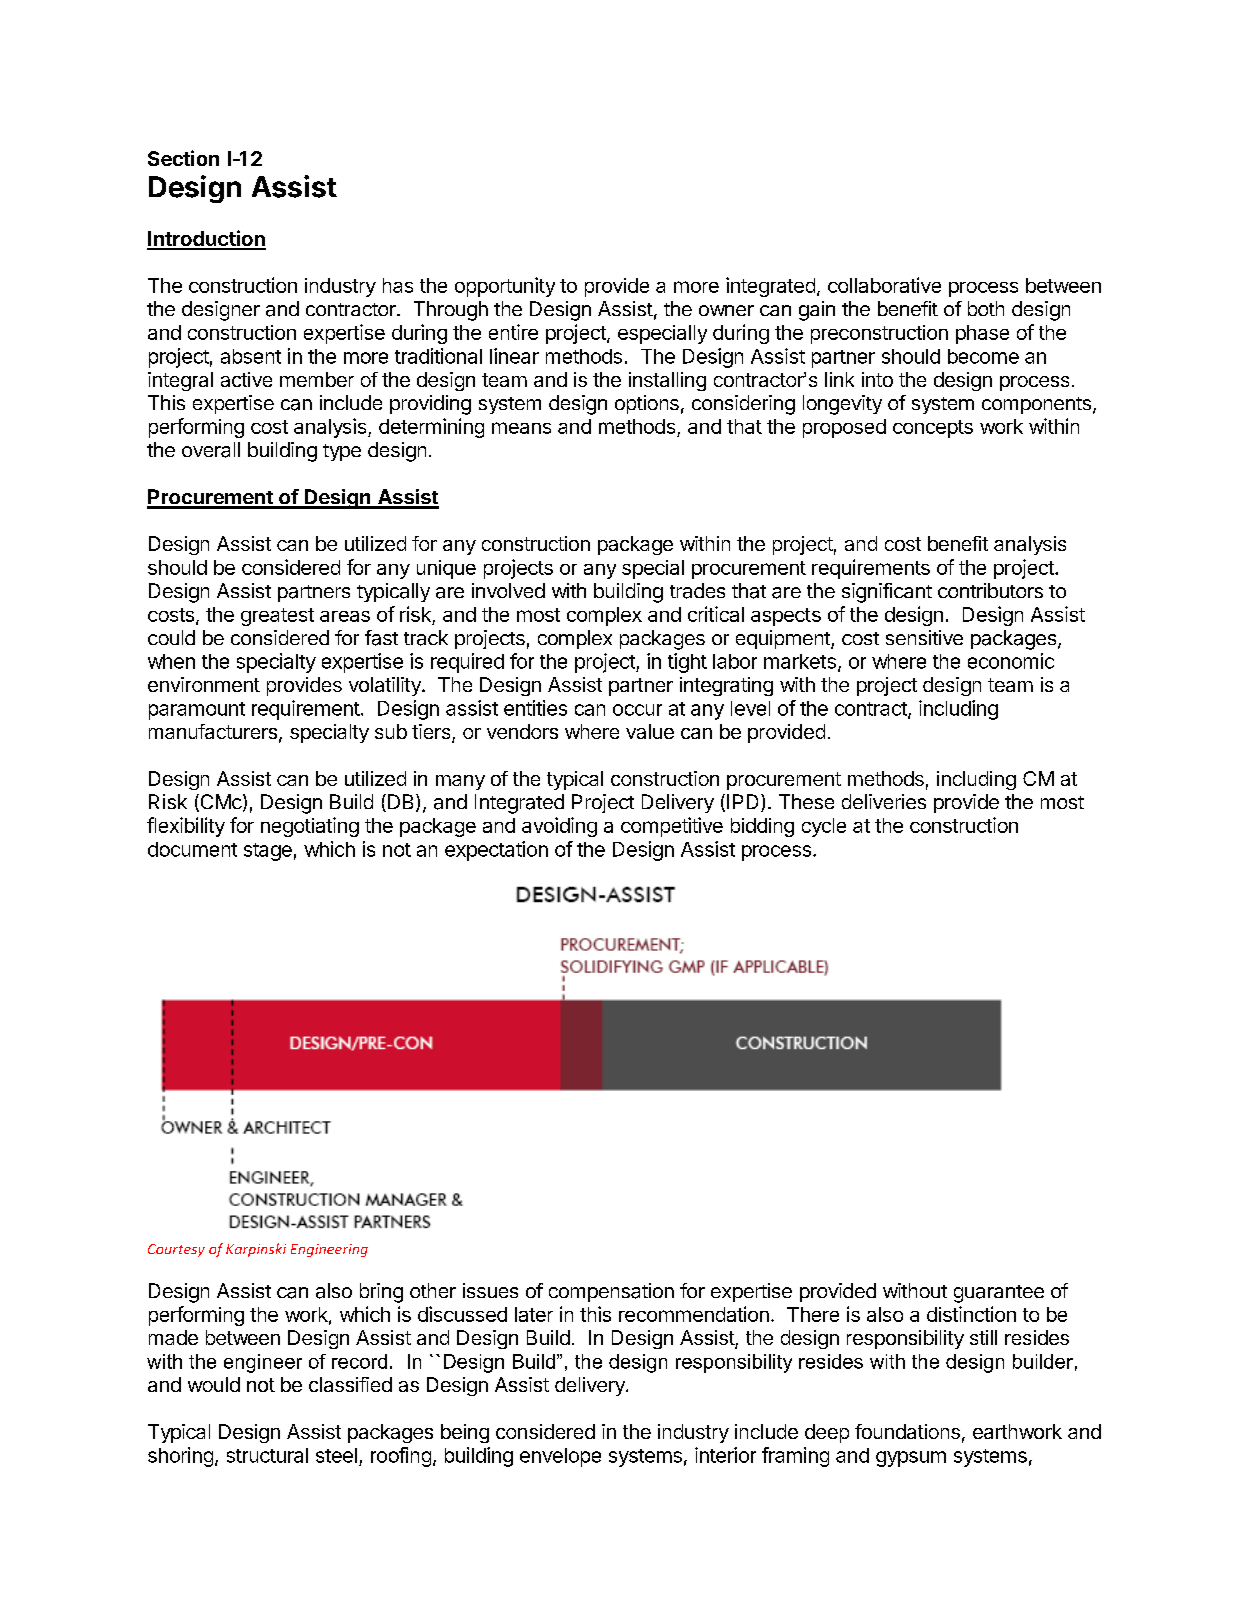 Image resolution: width=1250 pixels, height=1617 pixels. I want to click on negotiating, so click(310, 827).
